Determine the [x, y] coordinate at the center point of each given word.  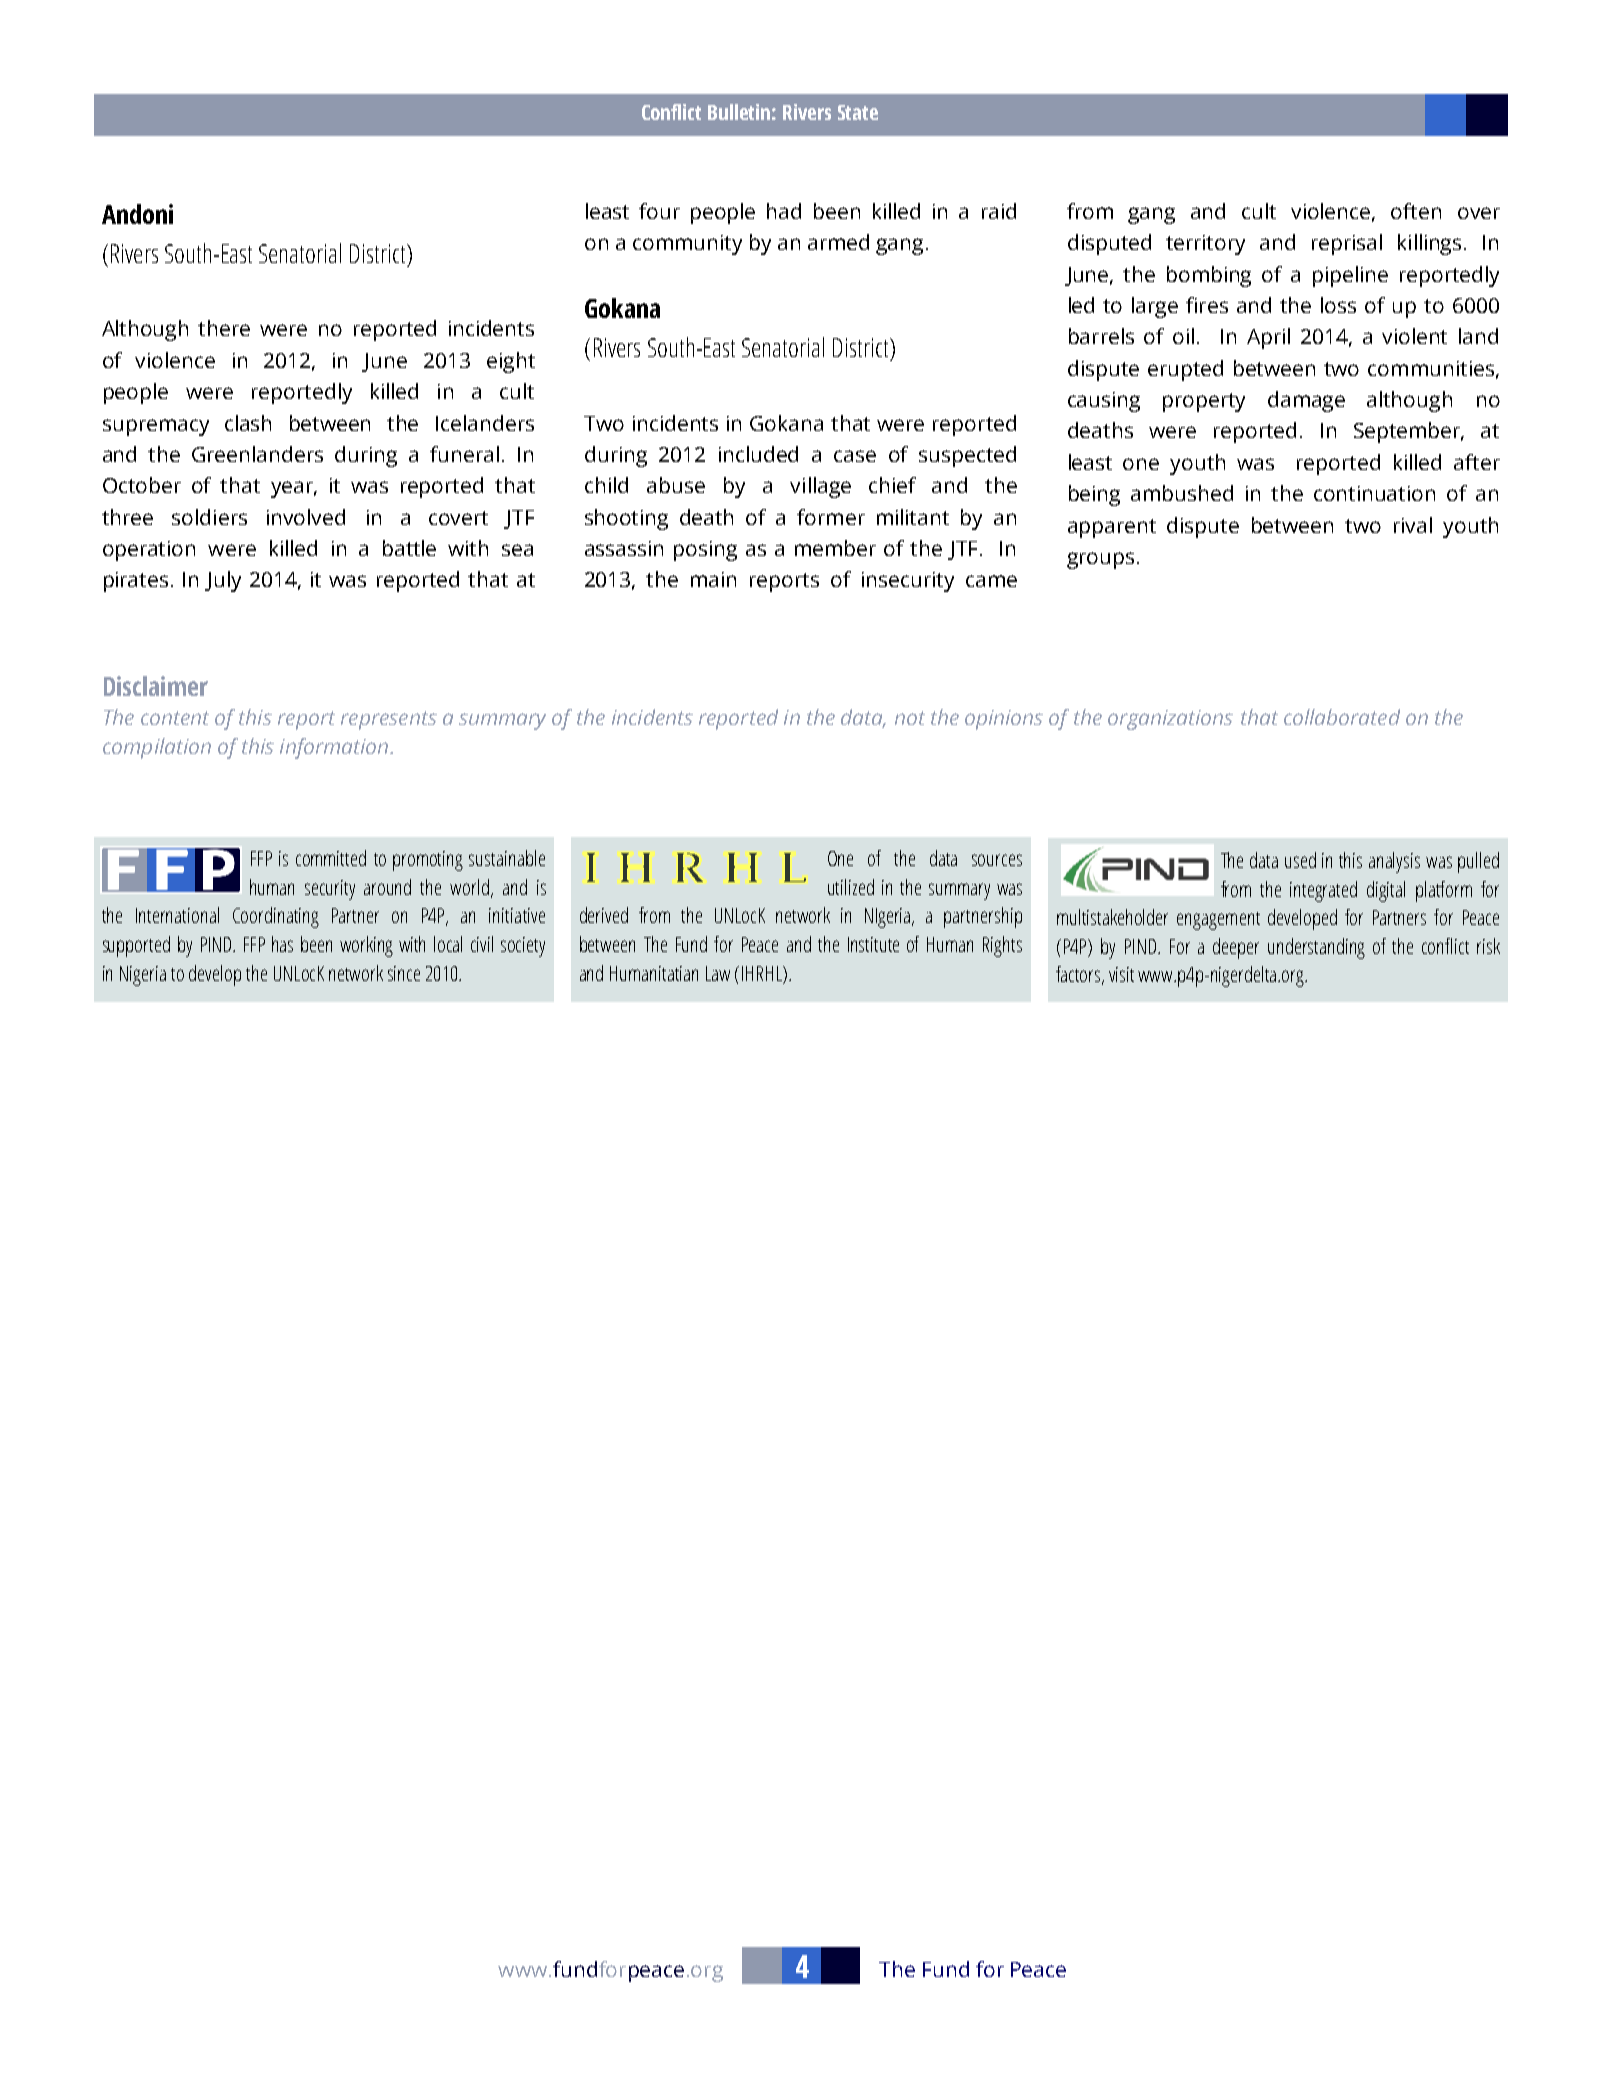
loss [1338, 305]
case [855, 456]
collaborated [1342, 717]
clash [248, 423]
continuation [1374, 493]
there [224, 328]
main [713, 579]
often [1416, 211]
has [282, 944]
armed [838, 242]
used [1300, 860]
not [910, 718]
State [858, 112]
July [223, 581]
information [335, 748]
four [659, 211]
